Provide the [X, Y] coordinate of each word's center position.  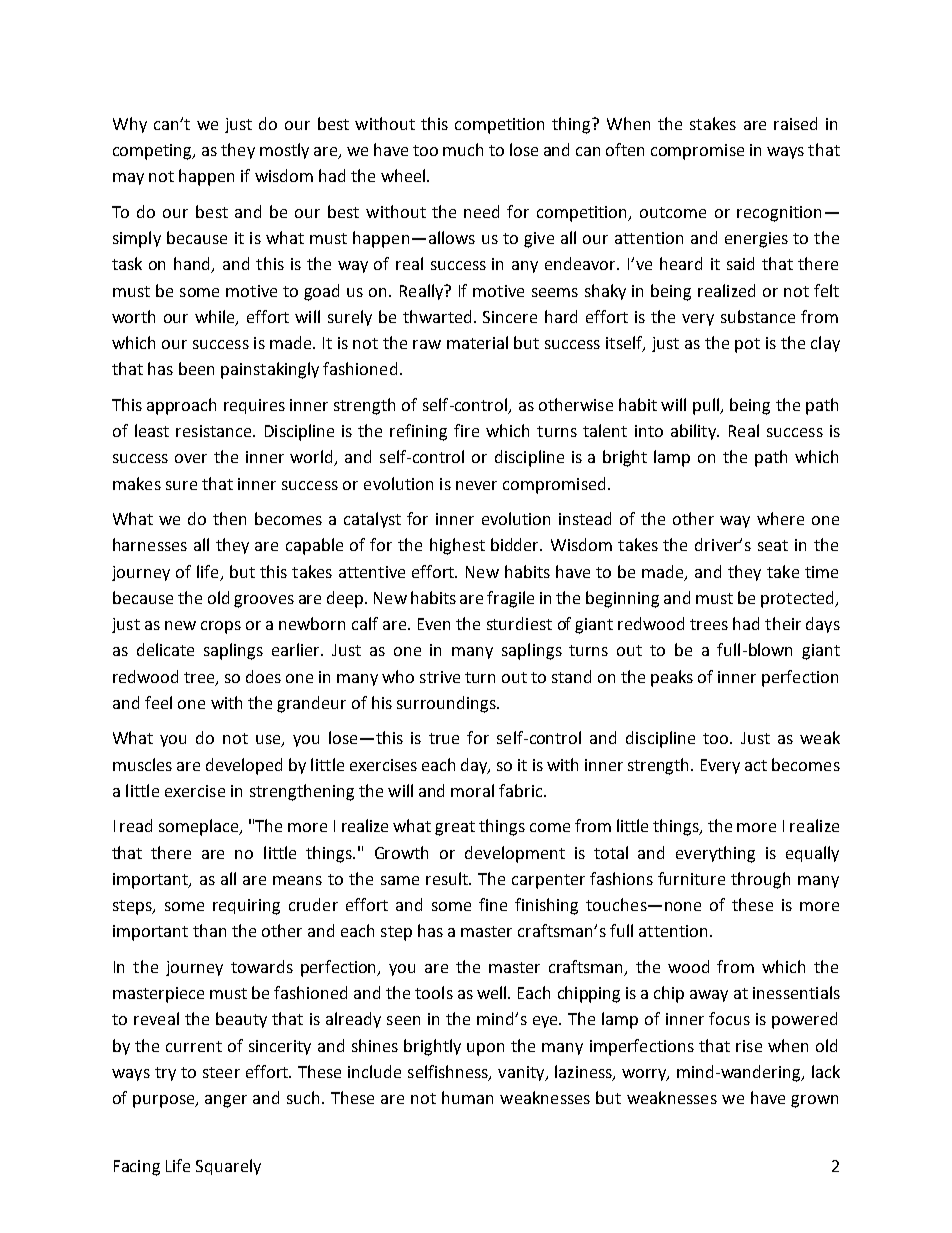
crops [221, 627]
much [463, 149]
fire [466, 430]
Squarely [228, 1167]
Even [434, 624]
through [760, 880]
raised [795, 123]
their [783, 623]
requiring [246, 907]
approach [181, 406]
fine [493, 904]
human [467, 1097]
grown [814, 1101]
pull [707, 406]
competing [154, 152]
